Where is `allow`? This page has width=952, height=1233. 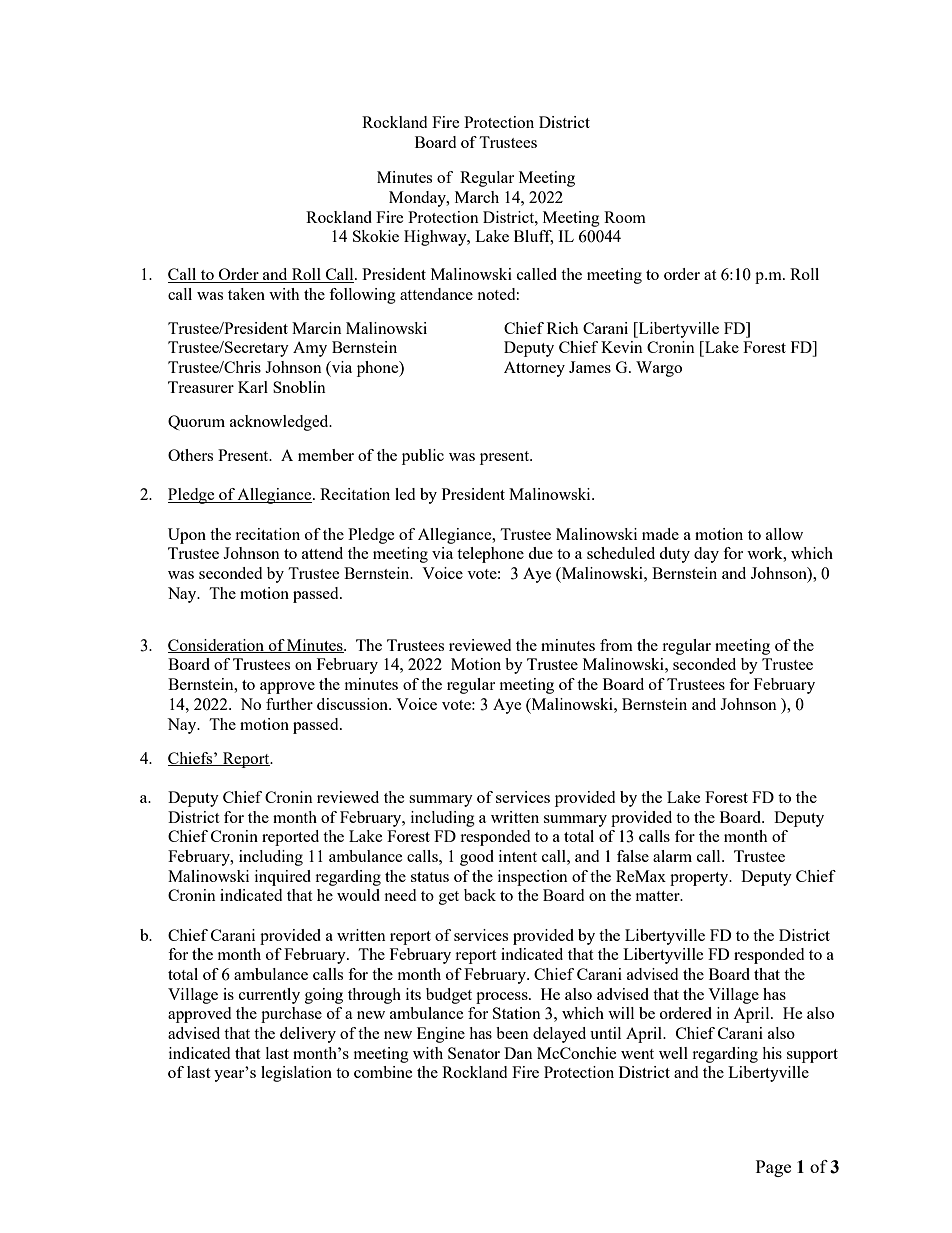 allow is located at coordinates (784, 534).
